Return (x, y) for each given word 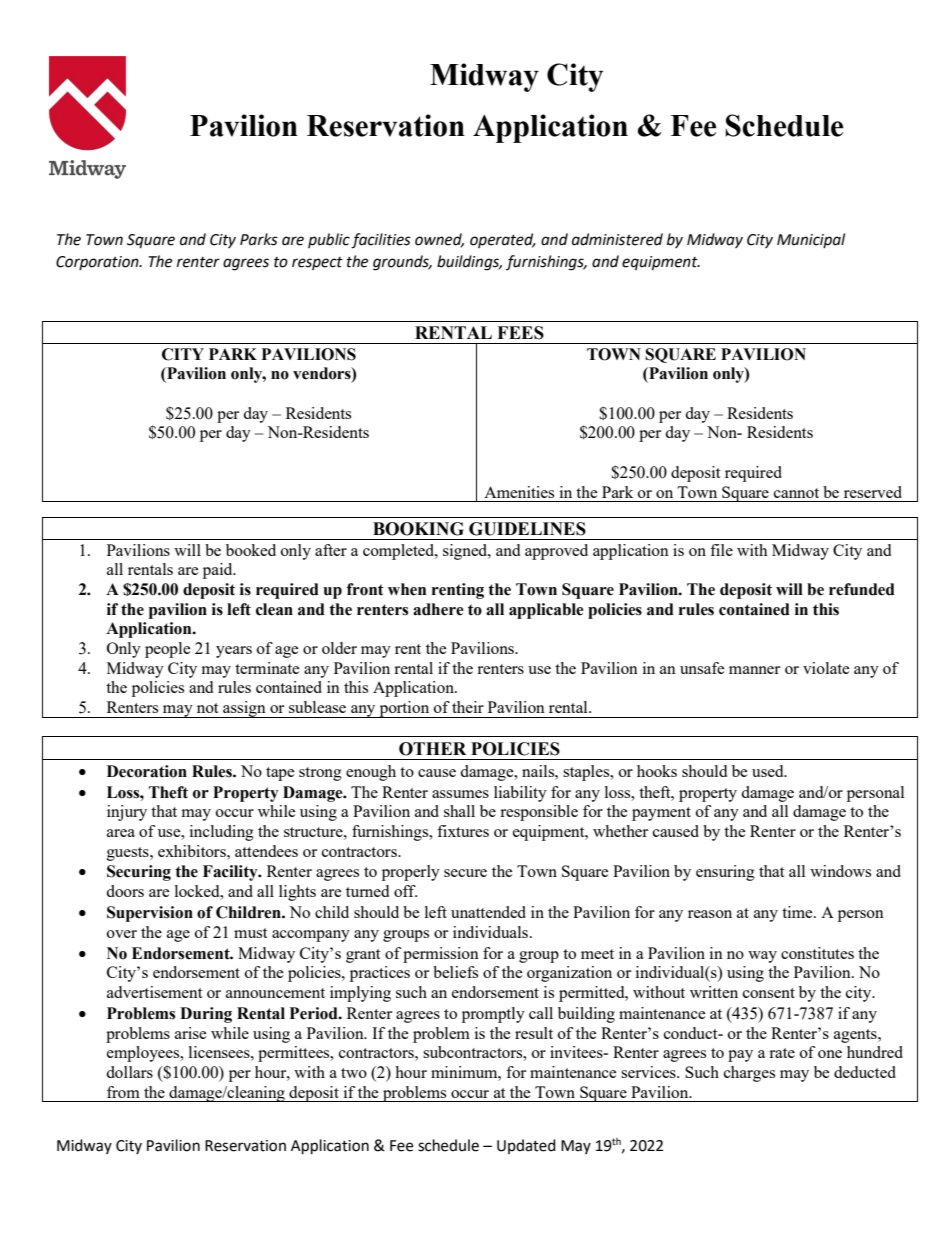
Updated (526, 1146)
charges (749, 1074)
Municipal (811, 240)
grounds (402, 263)
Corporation (98, 263)
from (123, 1092)
